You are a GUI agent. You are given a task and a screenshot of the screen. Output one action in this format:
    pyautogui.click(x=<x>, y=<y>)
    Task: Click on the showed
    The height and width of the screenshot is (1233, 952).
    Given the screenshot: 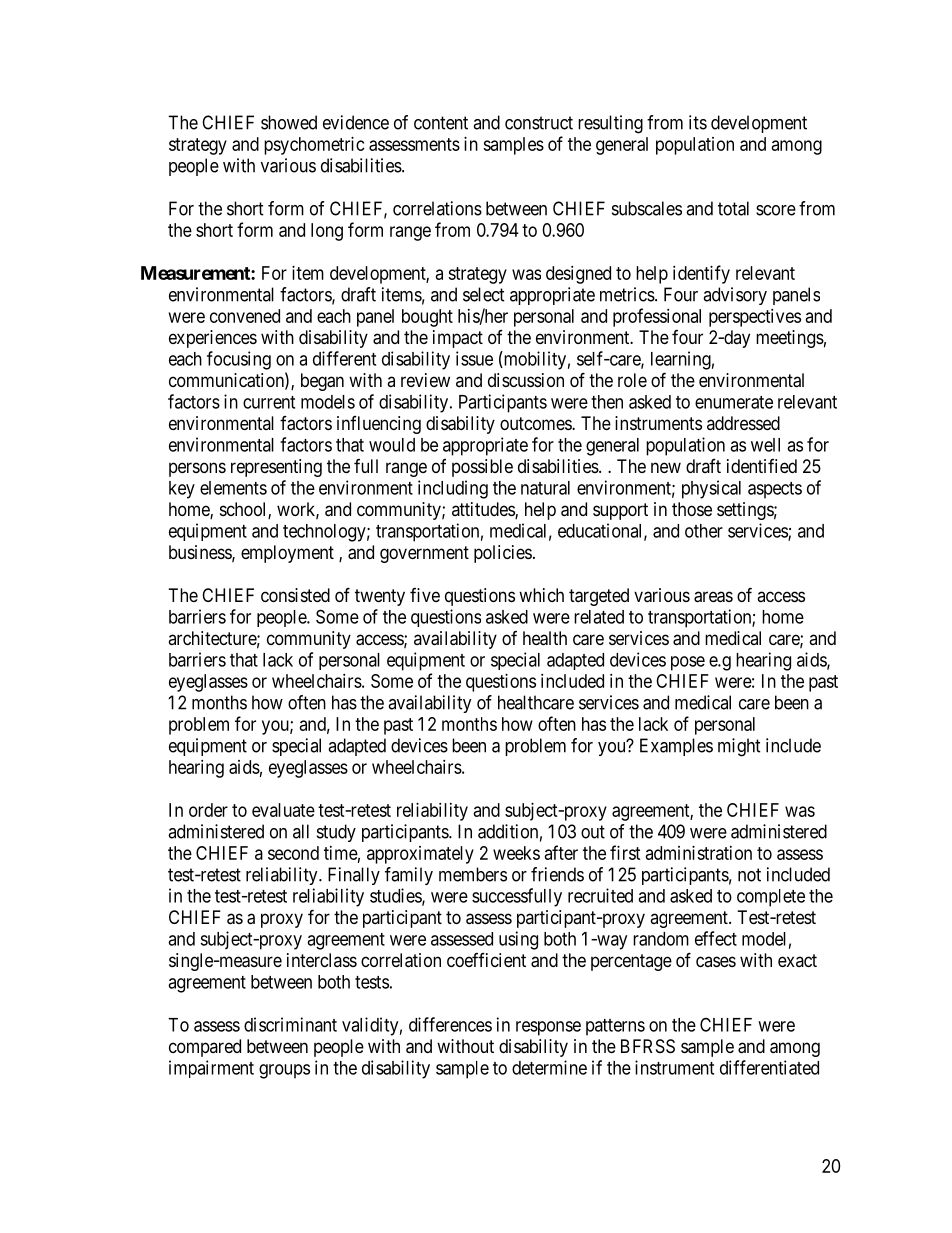 What is the action you would take?
    pyautogui.click(x=289, y=122)
